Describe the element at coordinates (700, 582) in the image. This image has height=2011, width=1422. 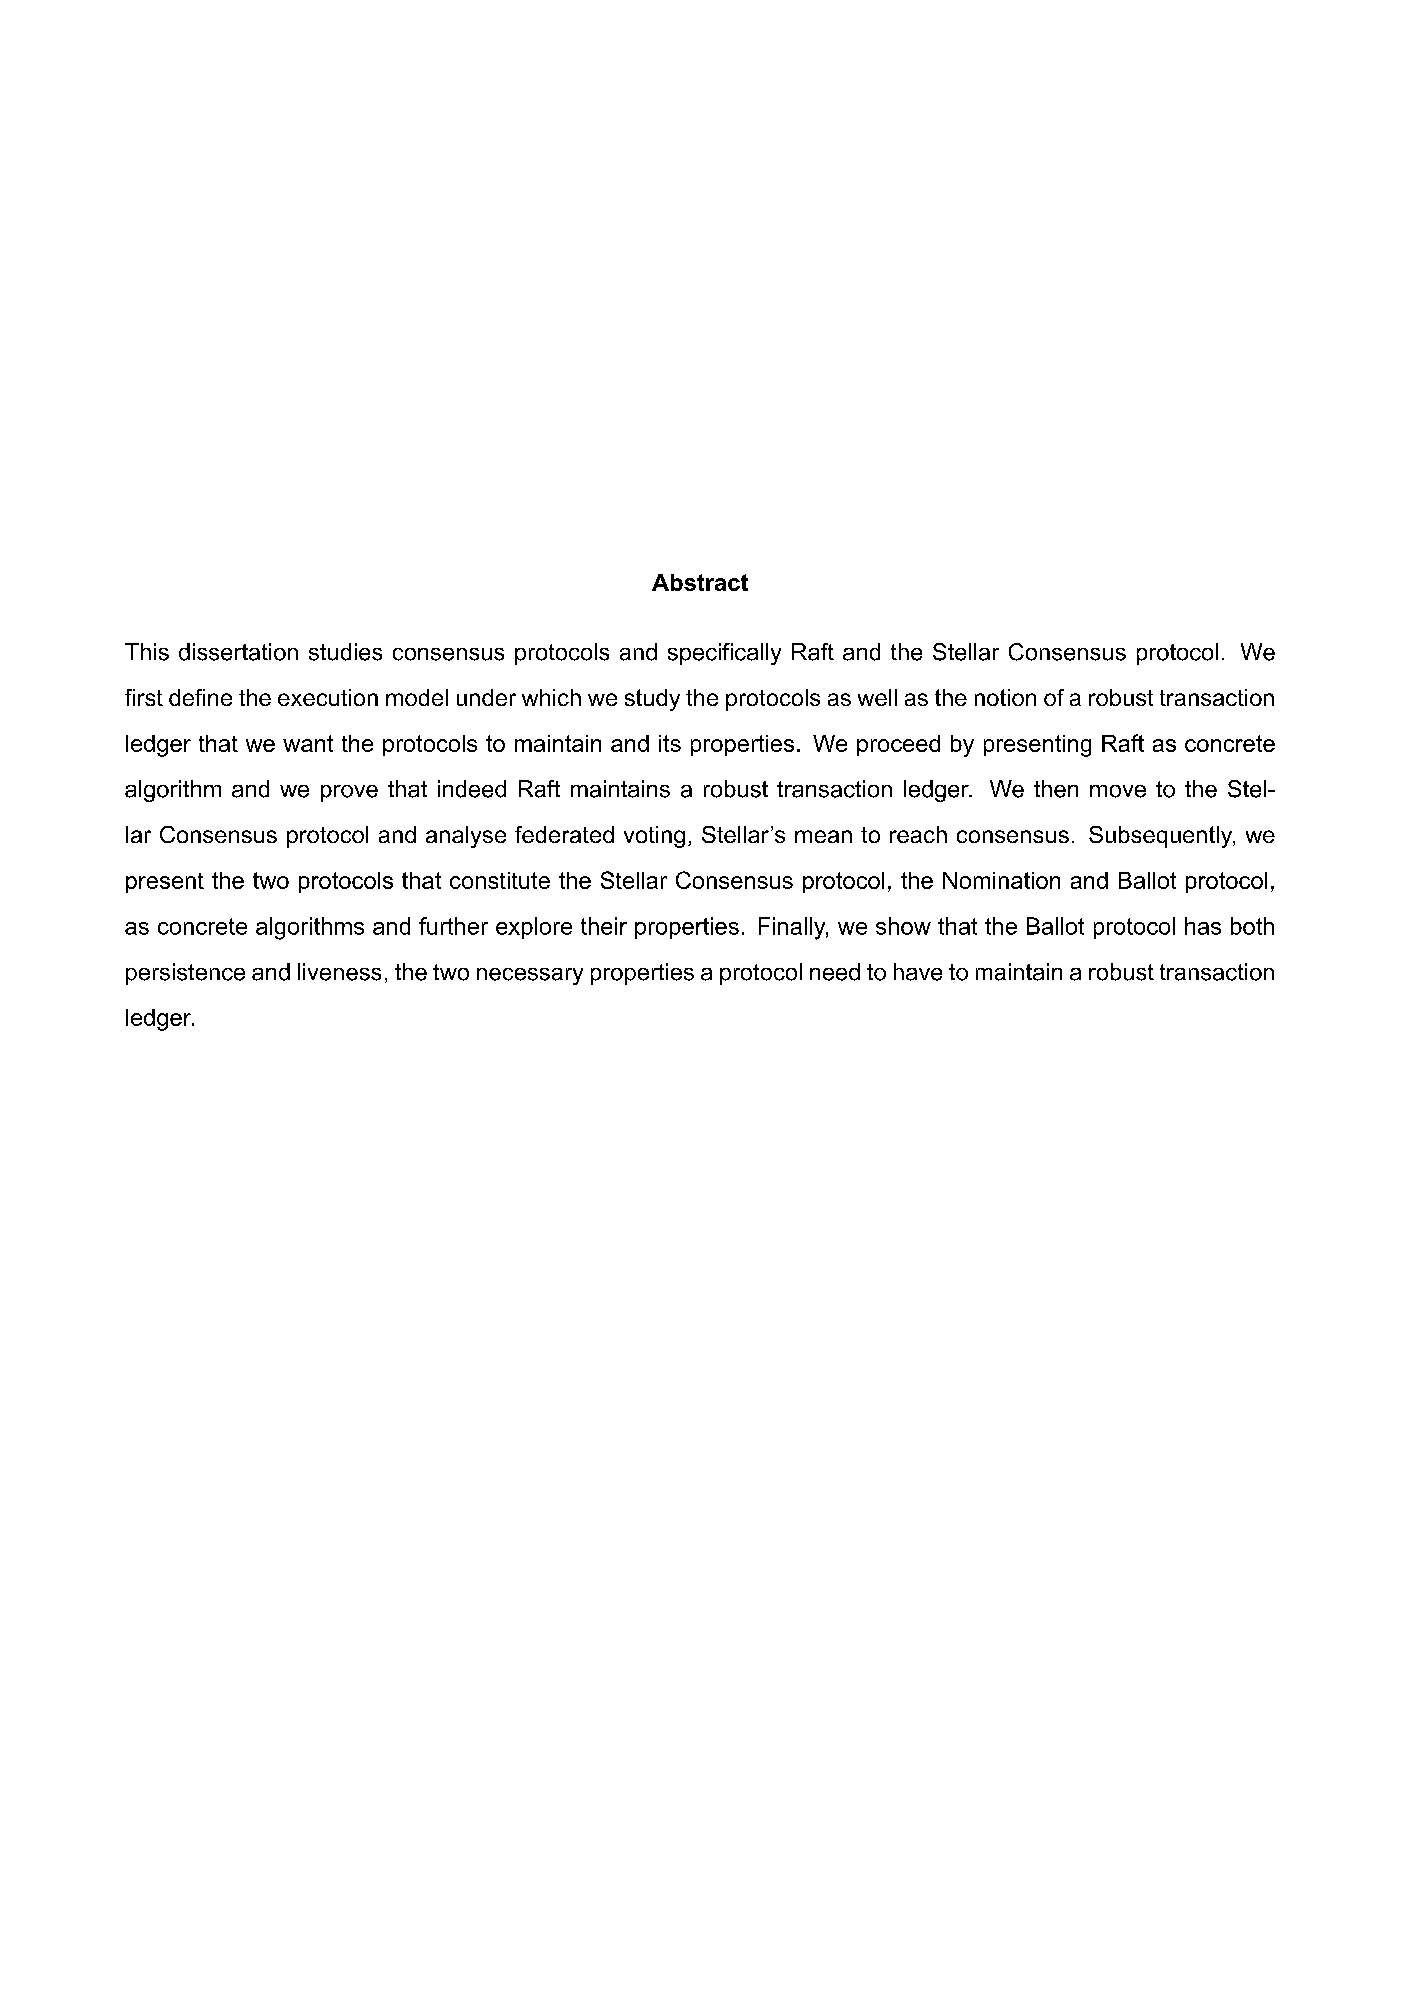
I see `Abstract` at that location.
